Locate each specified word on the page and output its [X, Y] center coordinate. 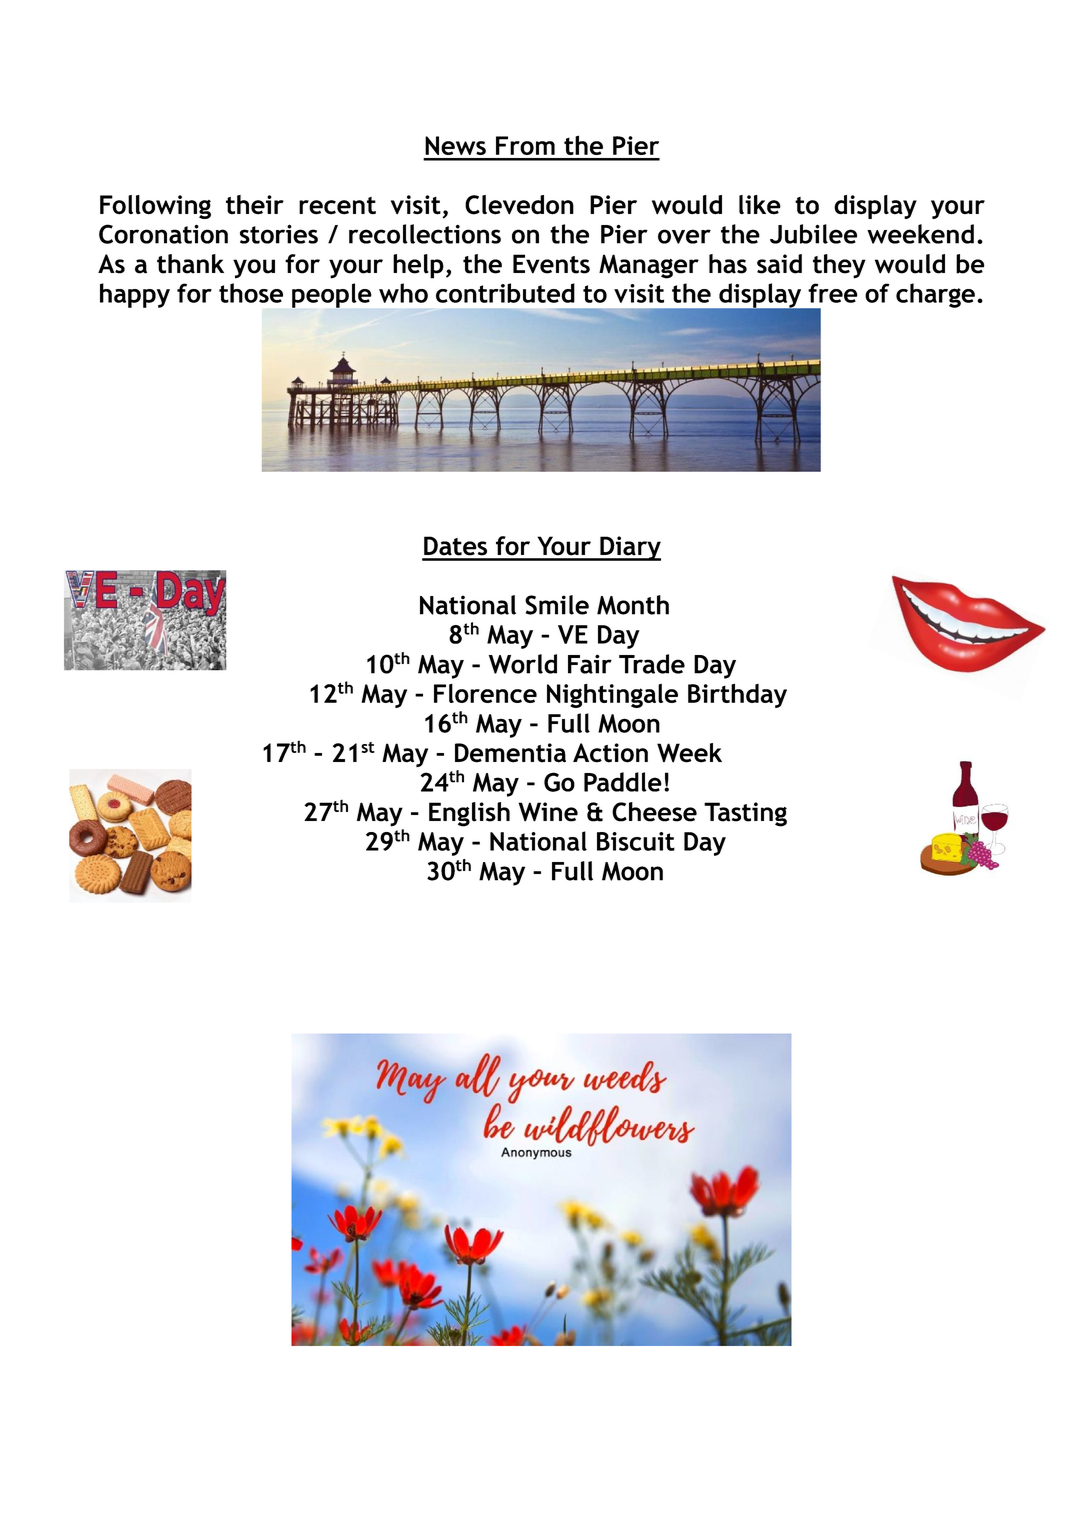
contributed [505, 293]
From [525, 145]
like [760, 205]
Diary [629, 548]
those [251, 293]
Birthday [737, 695]
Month [633, 605]
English [469, 814]
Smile [557, 605]
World [523, 664]
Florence [485, 693]
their [255, 205]
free [833, 293]
